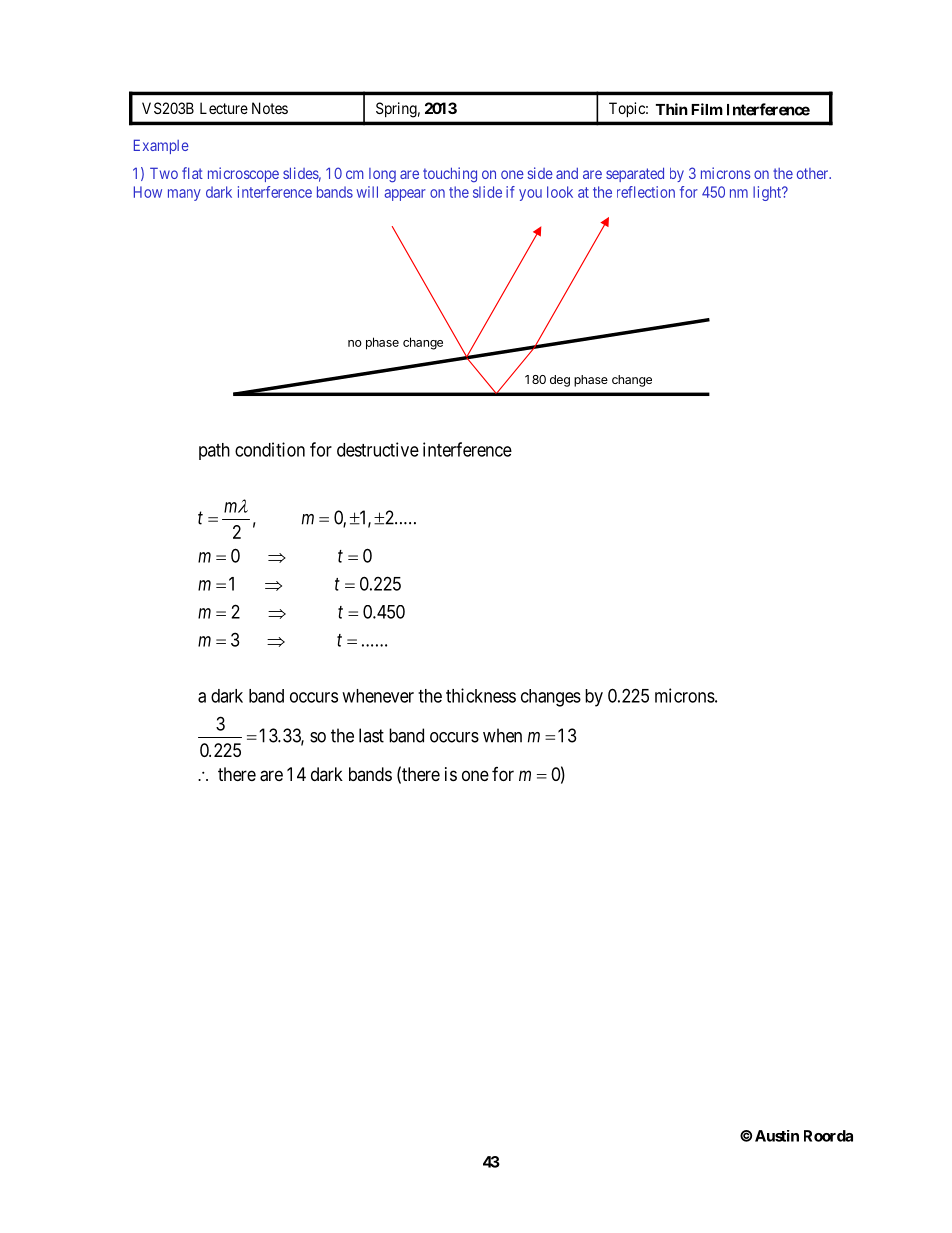 The image size is (952, 1233). What do you see at coordinates (481, 695) in the image?
I see `thickness` at bounding box center [481, 695].
